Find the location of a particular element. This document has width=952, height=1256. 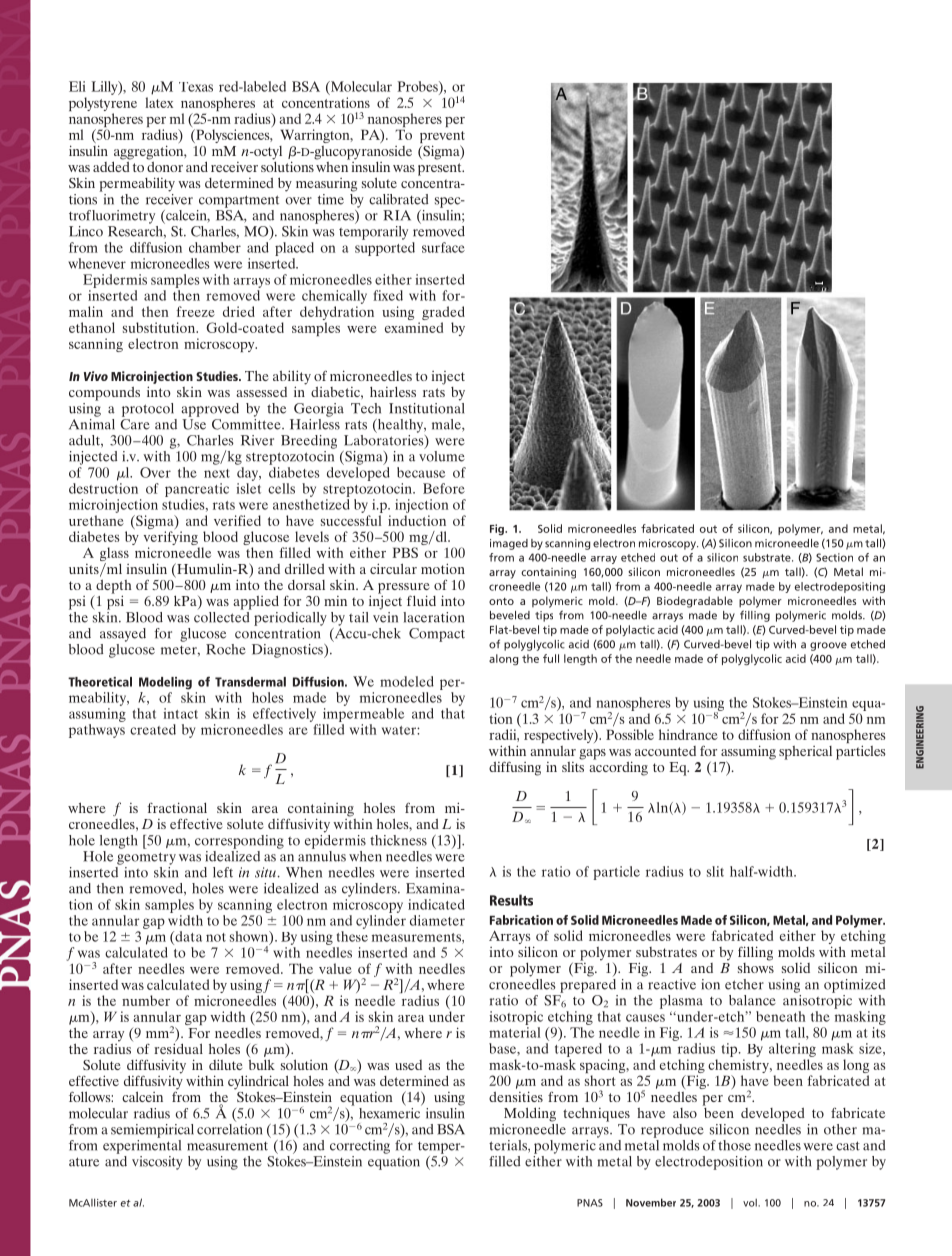

groove is located at coordinates (828, 646).
